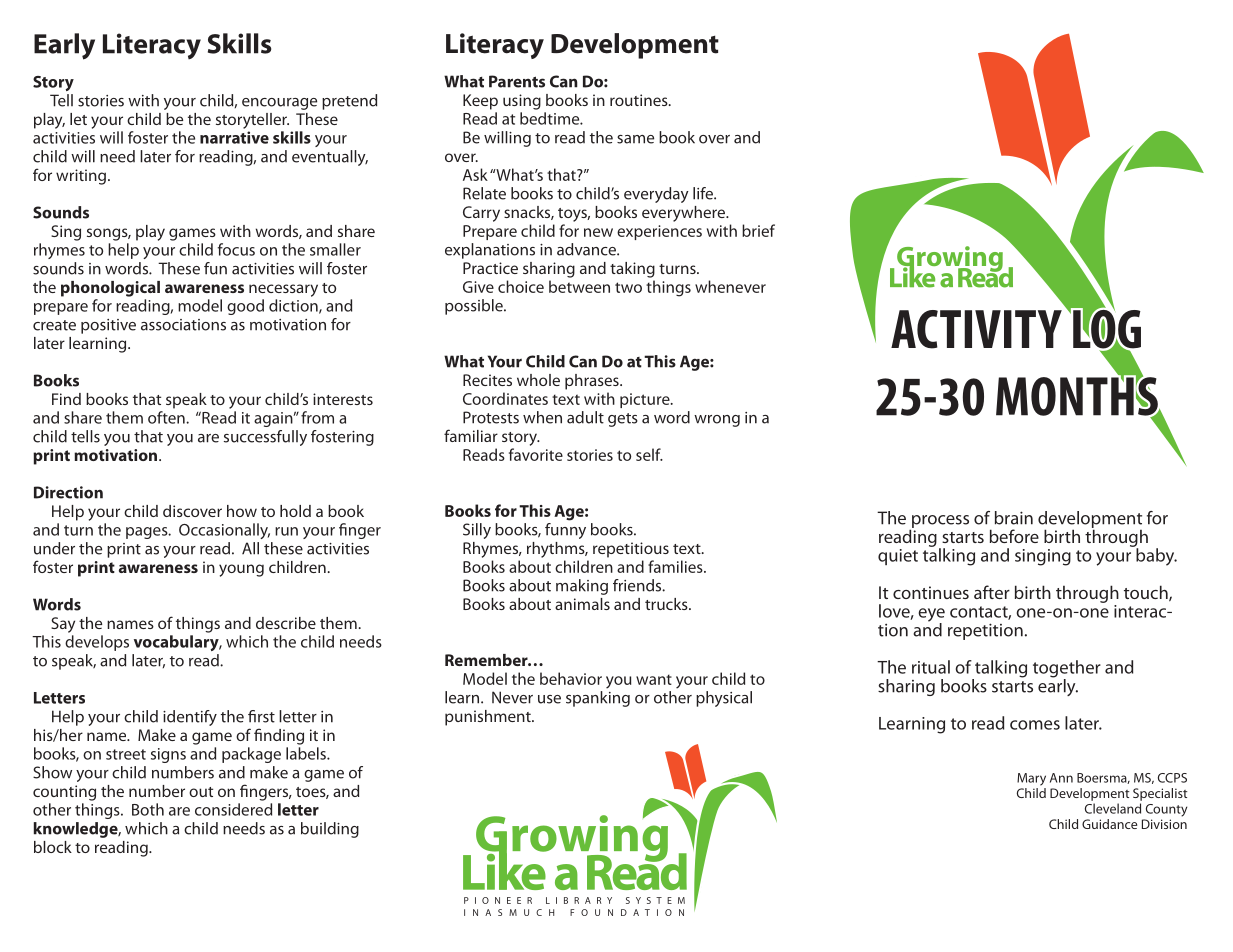 The width and height of the screenshot is (1233, 952). I want to click on same, so click(635, 139).
